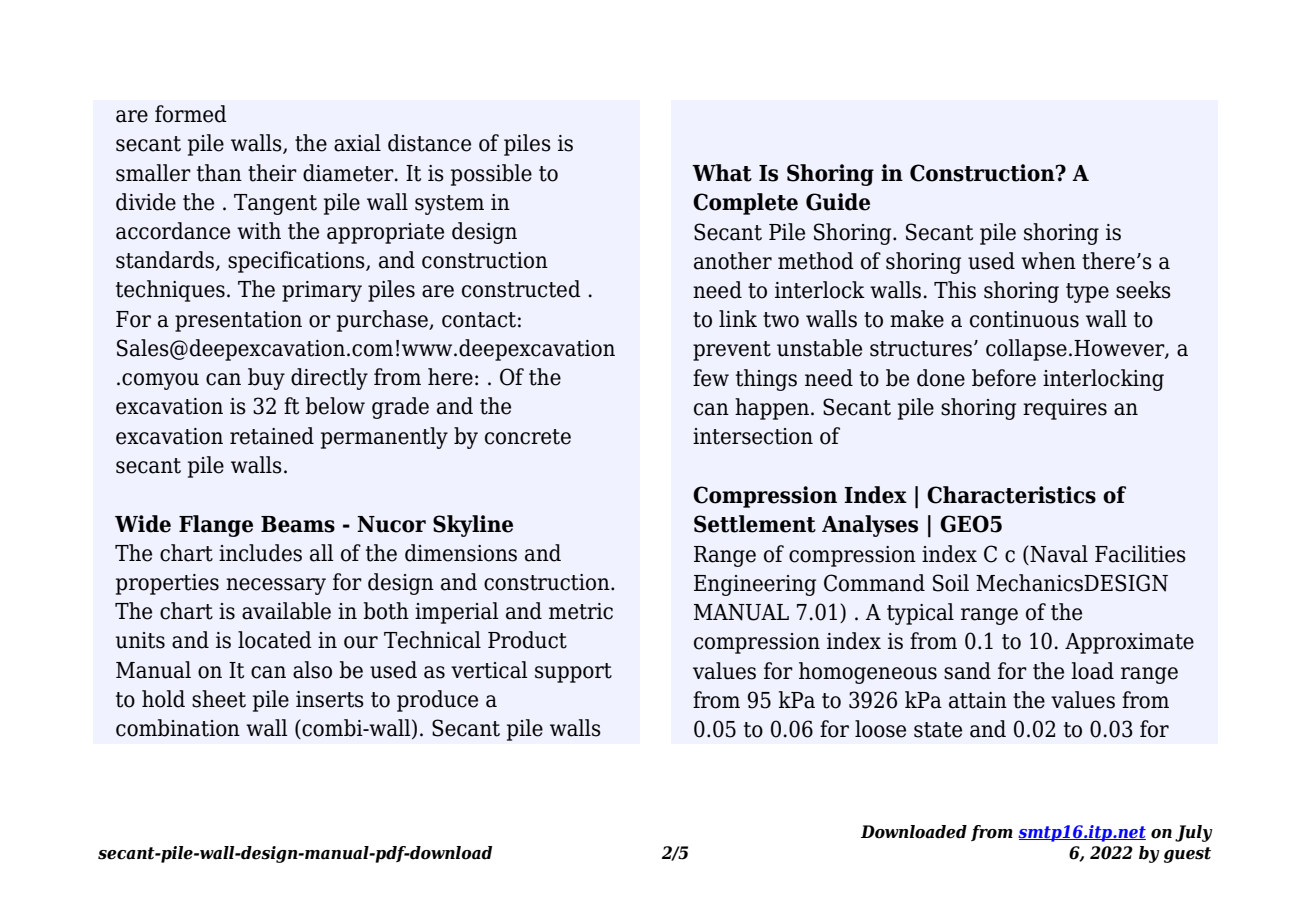 Image resolution: width=1311 pixels, height=924 pixels. I want to click on specifications, so click(297, 262).
